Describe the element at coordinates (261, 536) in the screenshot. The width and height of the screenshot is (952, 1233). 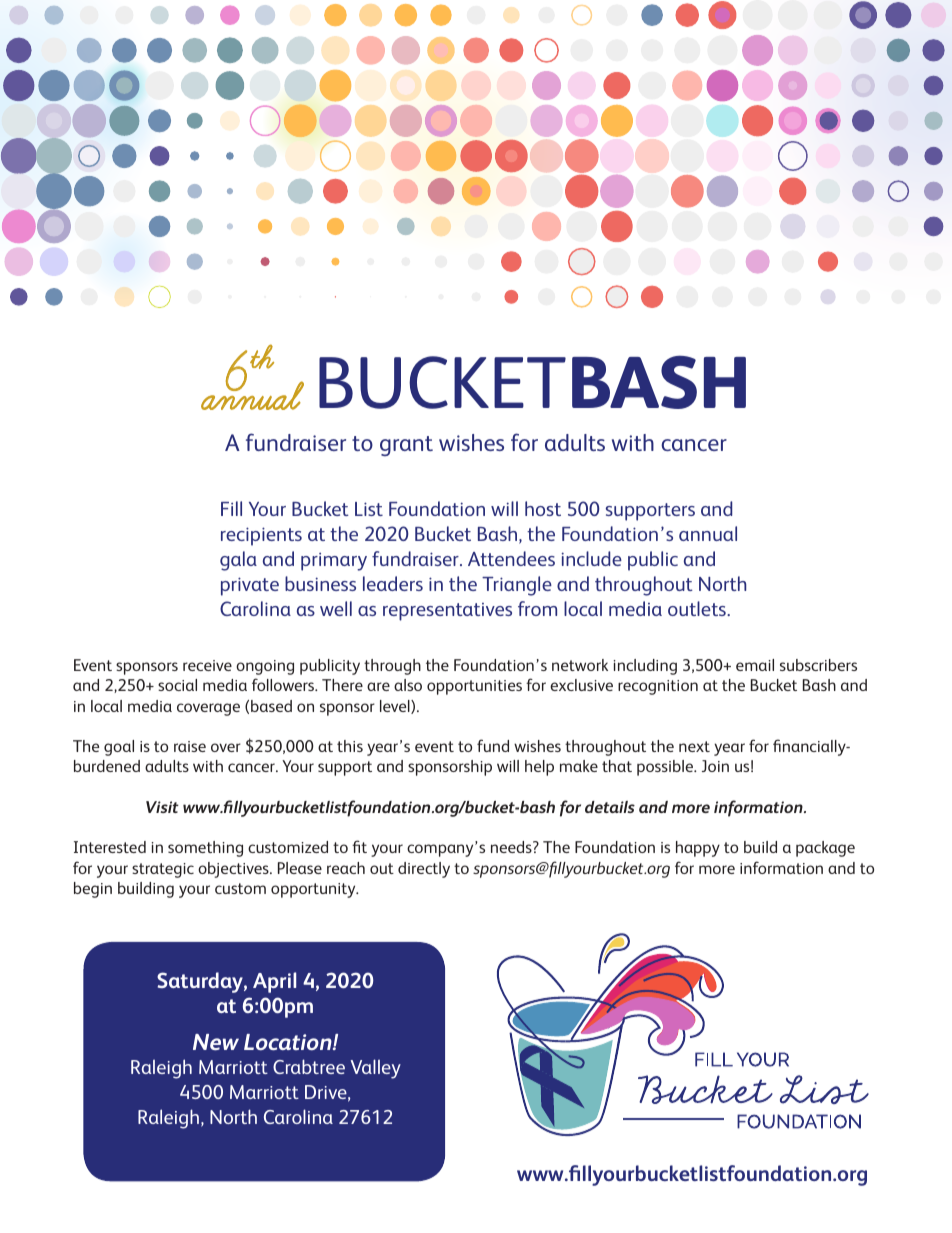
I see `recipients` at that location.
